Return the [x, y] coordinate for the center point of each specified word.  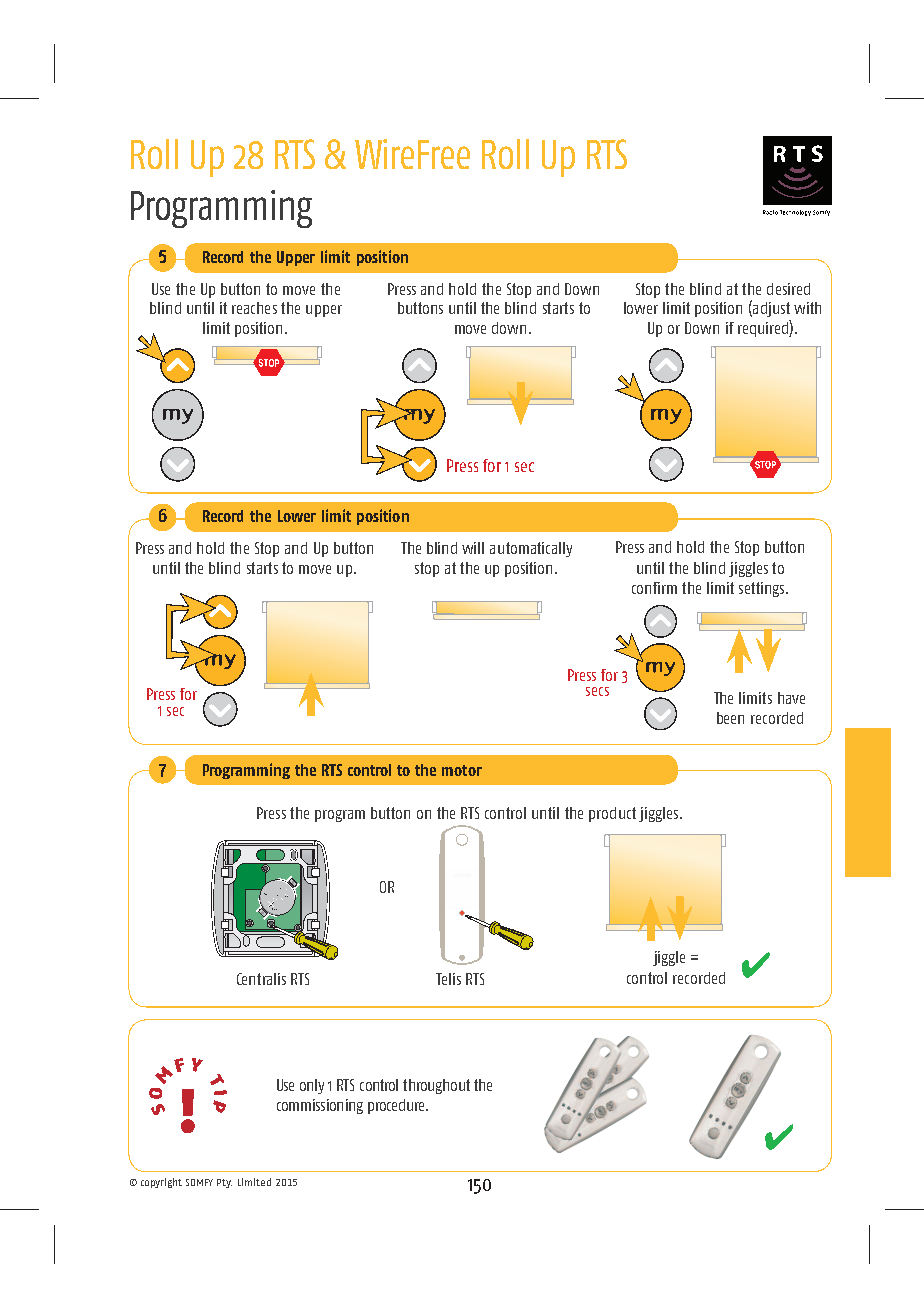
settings [763, 589]
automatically [531, 549]
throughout [436, 1086]
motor [462, 770]
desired [788, 289]
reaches [254, 308]
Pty [224, 1183]
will [473, 548]
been [730, 718]
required [764, 328]
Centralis [261, 979]
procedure [398, 1106]
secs [597, 691]
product [612, 814]
